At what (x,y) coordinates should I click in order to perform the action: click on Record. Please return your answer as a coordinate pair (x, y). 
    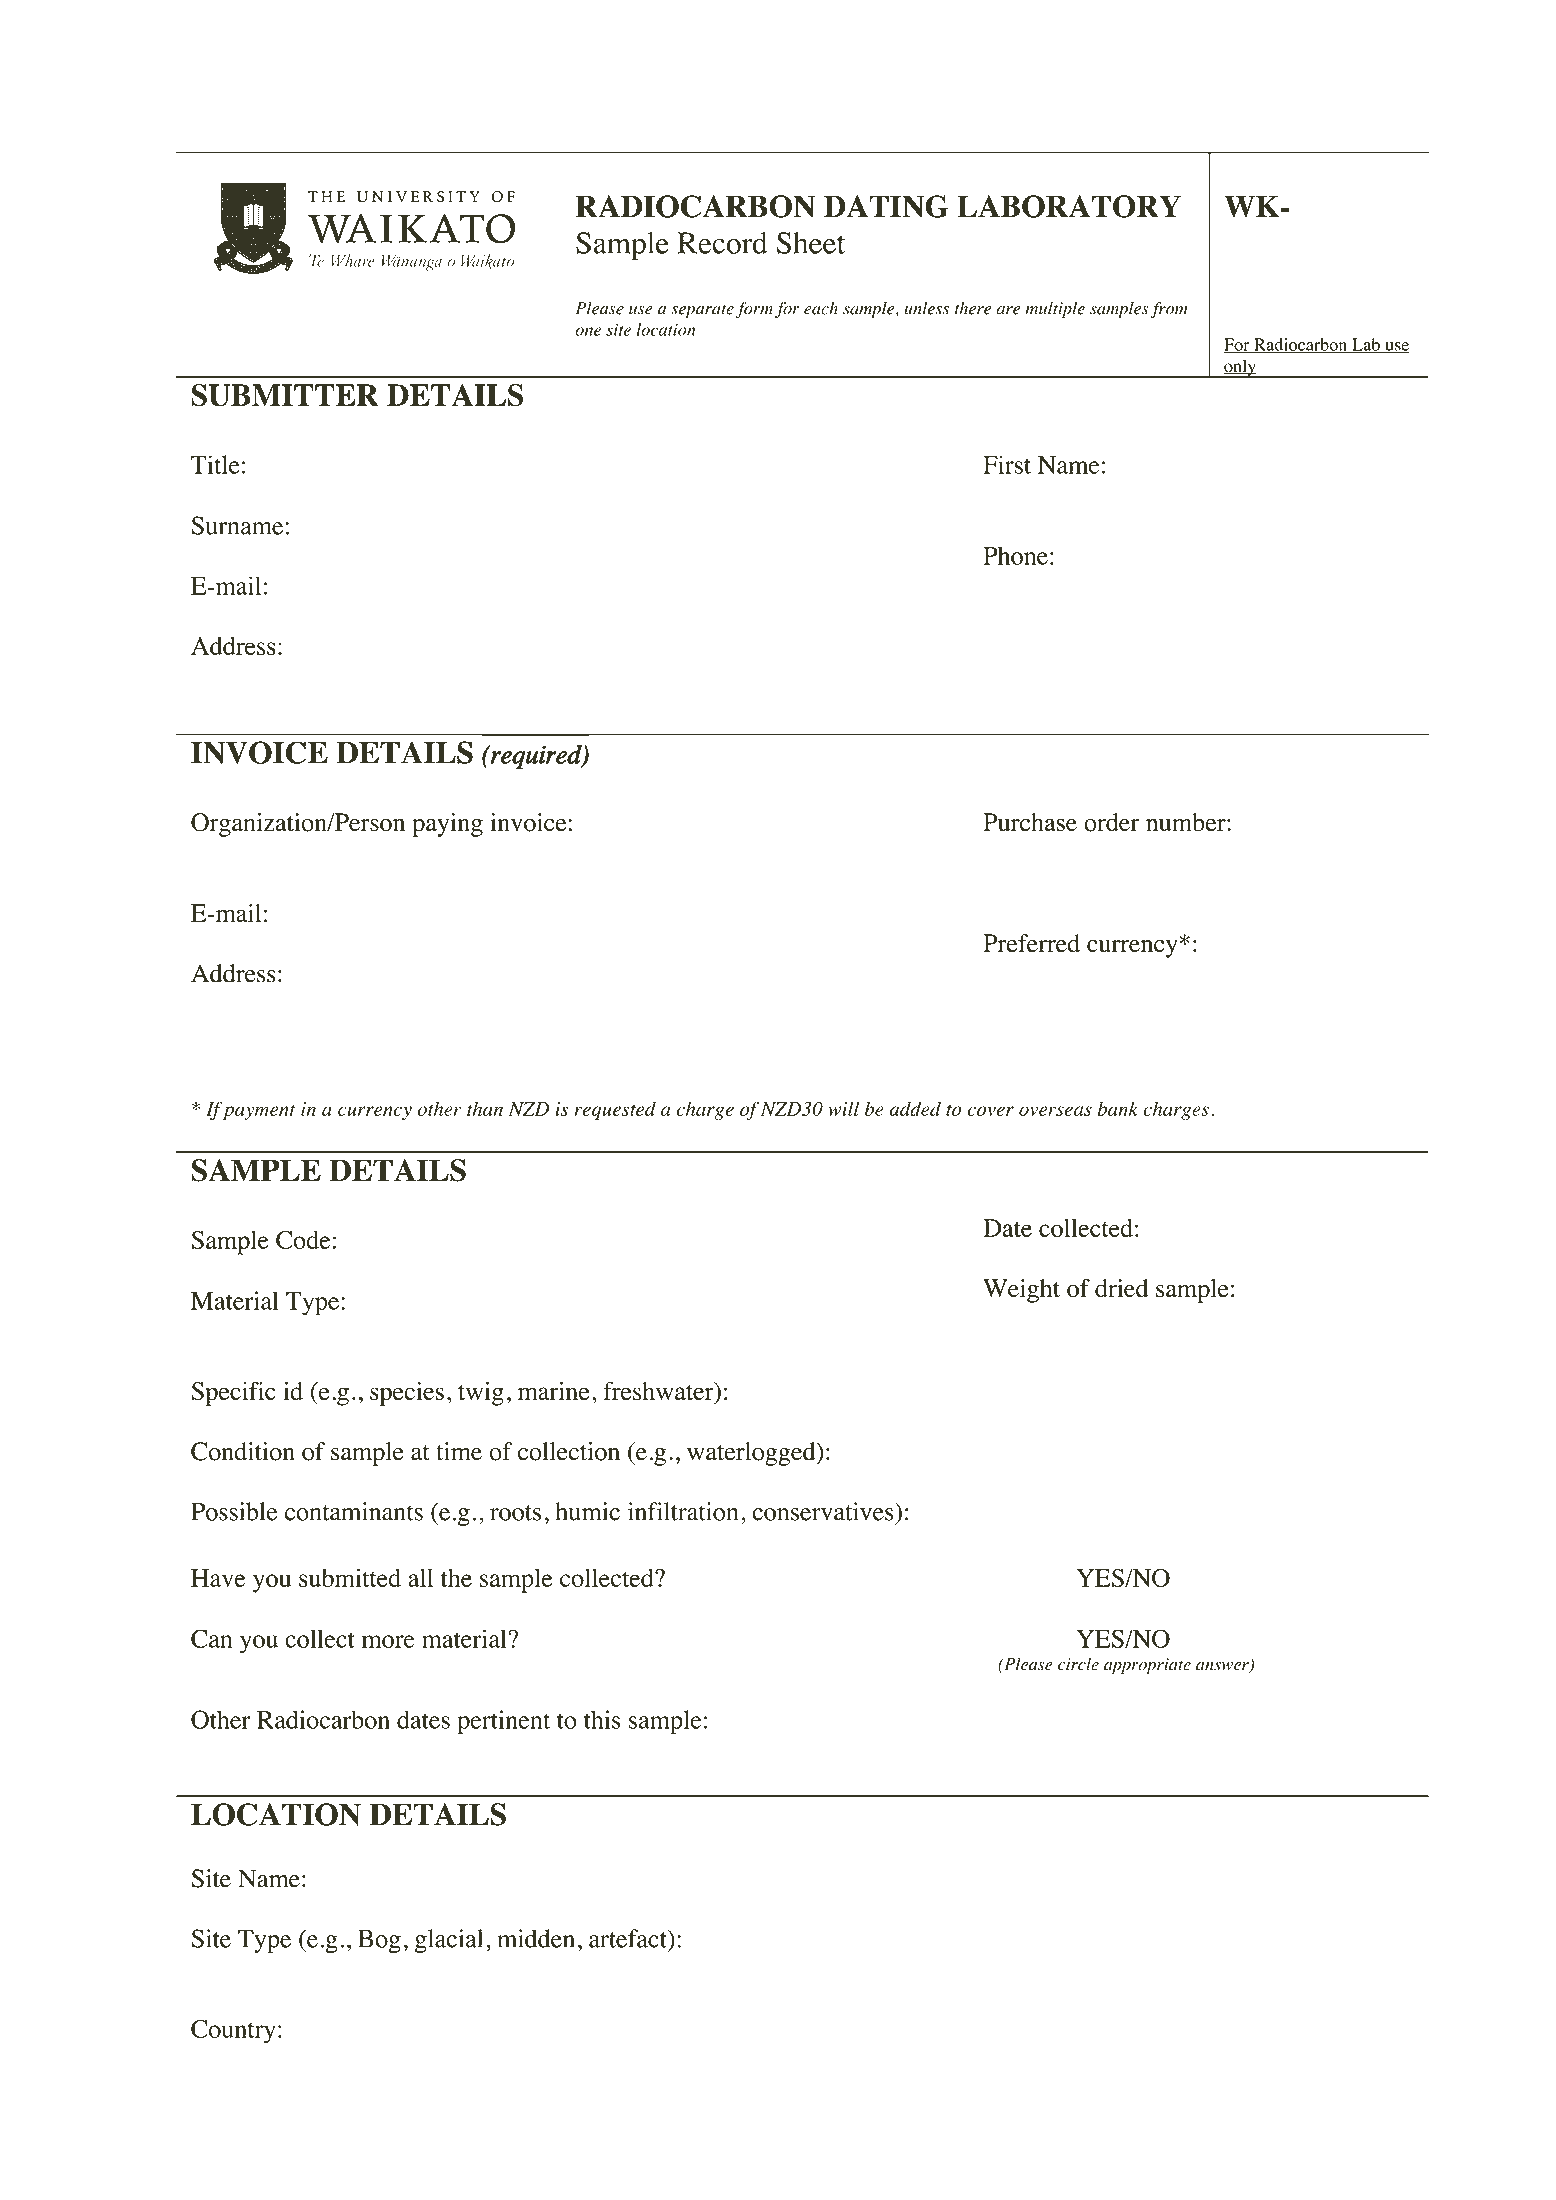
    Looking at the image, I should click on (722, 243).
